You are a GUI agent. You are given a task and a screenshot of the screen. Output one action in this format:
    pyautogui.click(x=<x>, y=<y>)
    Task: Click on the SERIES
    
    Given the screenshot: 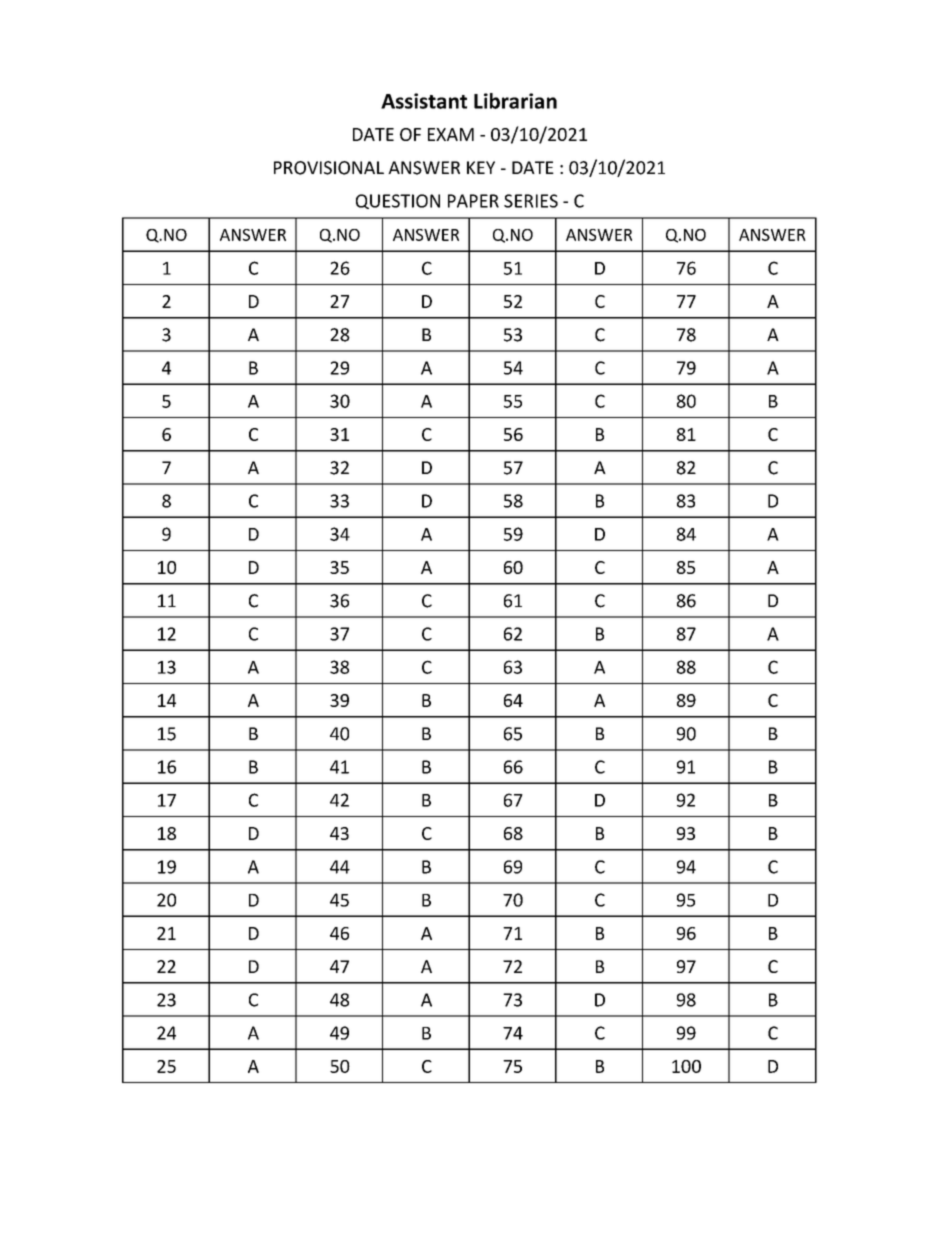 What is the action you would take?
    pyautogui.click(x=531, y=201)
